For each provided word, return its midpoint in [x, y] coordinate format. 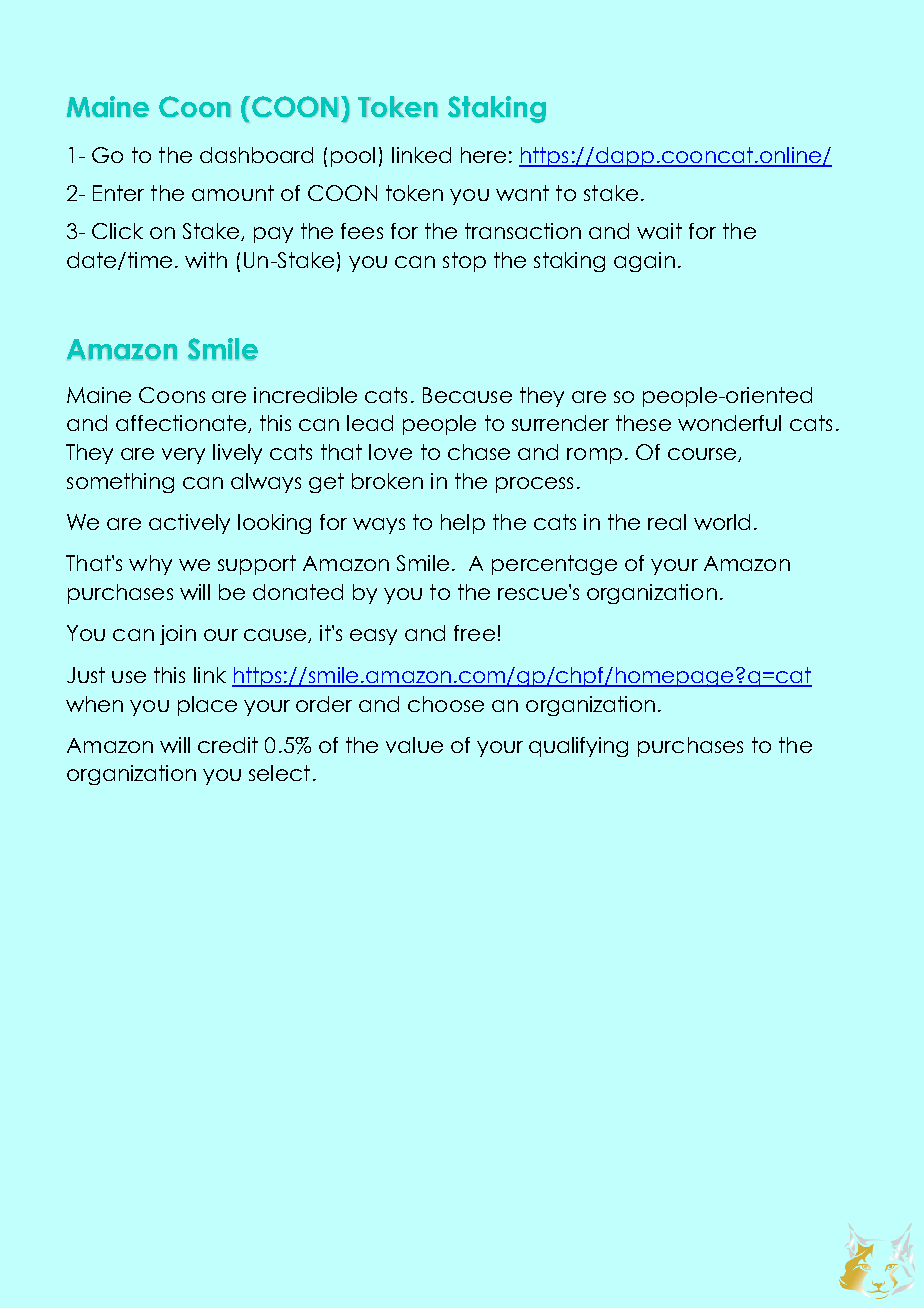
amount [233, 193]
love [390, 452]
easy [373, 637]
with [206, 260]
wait [659, 231]
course [703, 455]
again [644, 262]
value [414, 745]
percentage [554, 565]
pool [353, 157]
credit [228, 745]
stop [464, 262]
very [183, 456]
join [178, 635]
